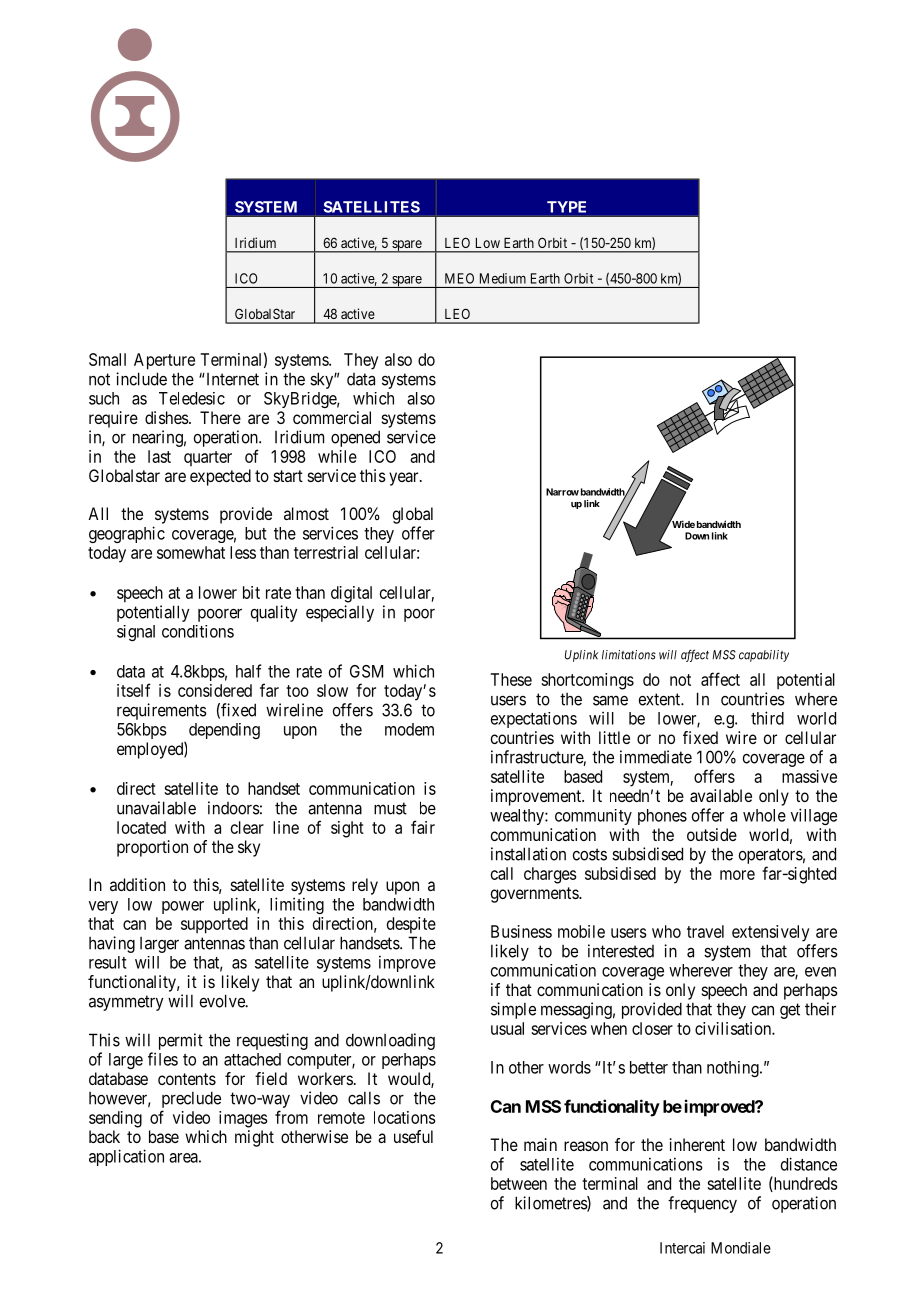  What do you see at coordinates (767, 718) in the screenshot?
I see `third` at bounding box center [767, 718].
